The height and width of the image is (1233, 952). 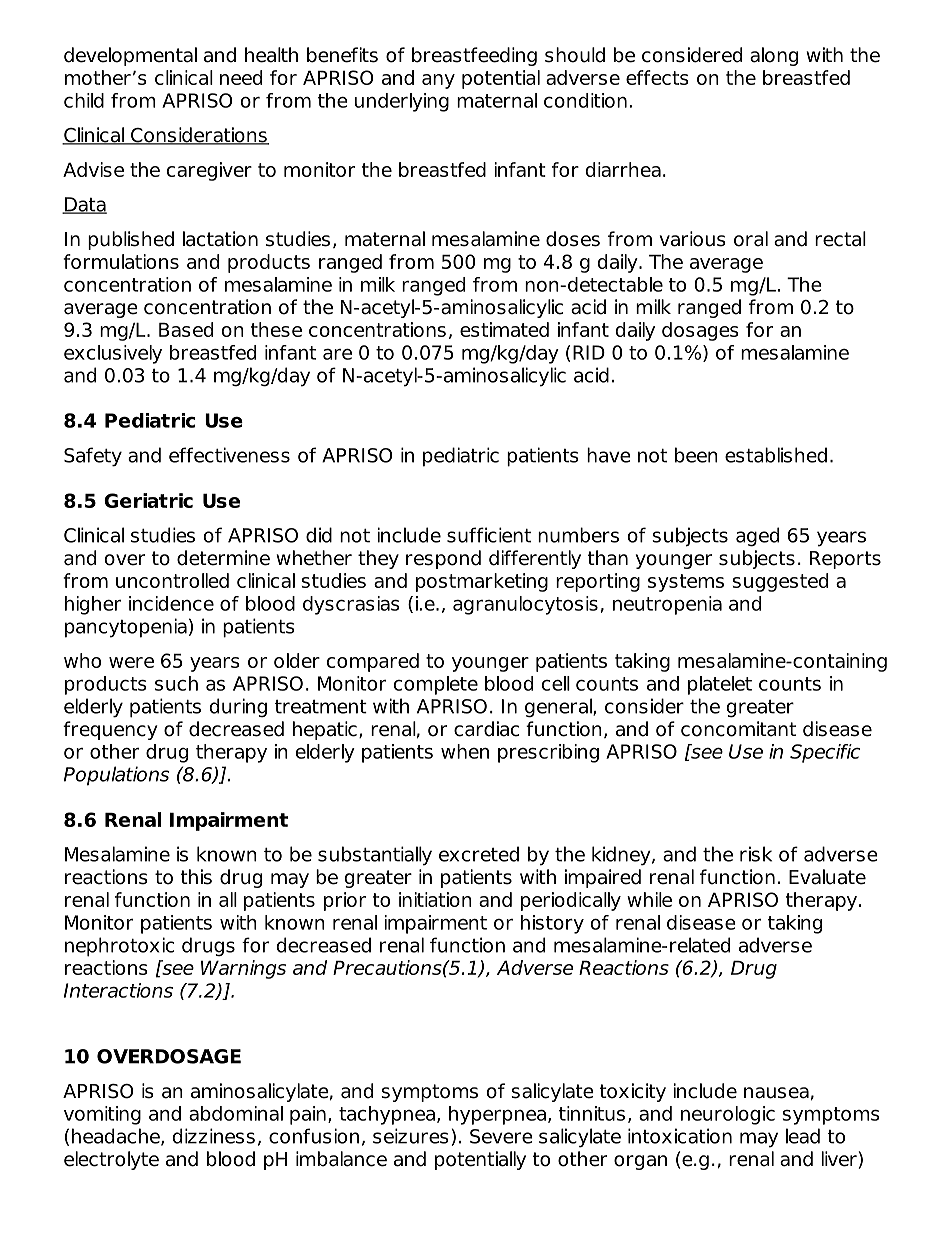 What do you see at coordinates (774, 56) in the image?
I see `along` at bounding box center [774, 56].
